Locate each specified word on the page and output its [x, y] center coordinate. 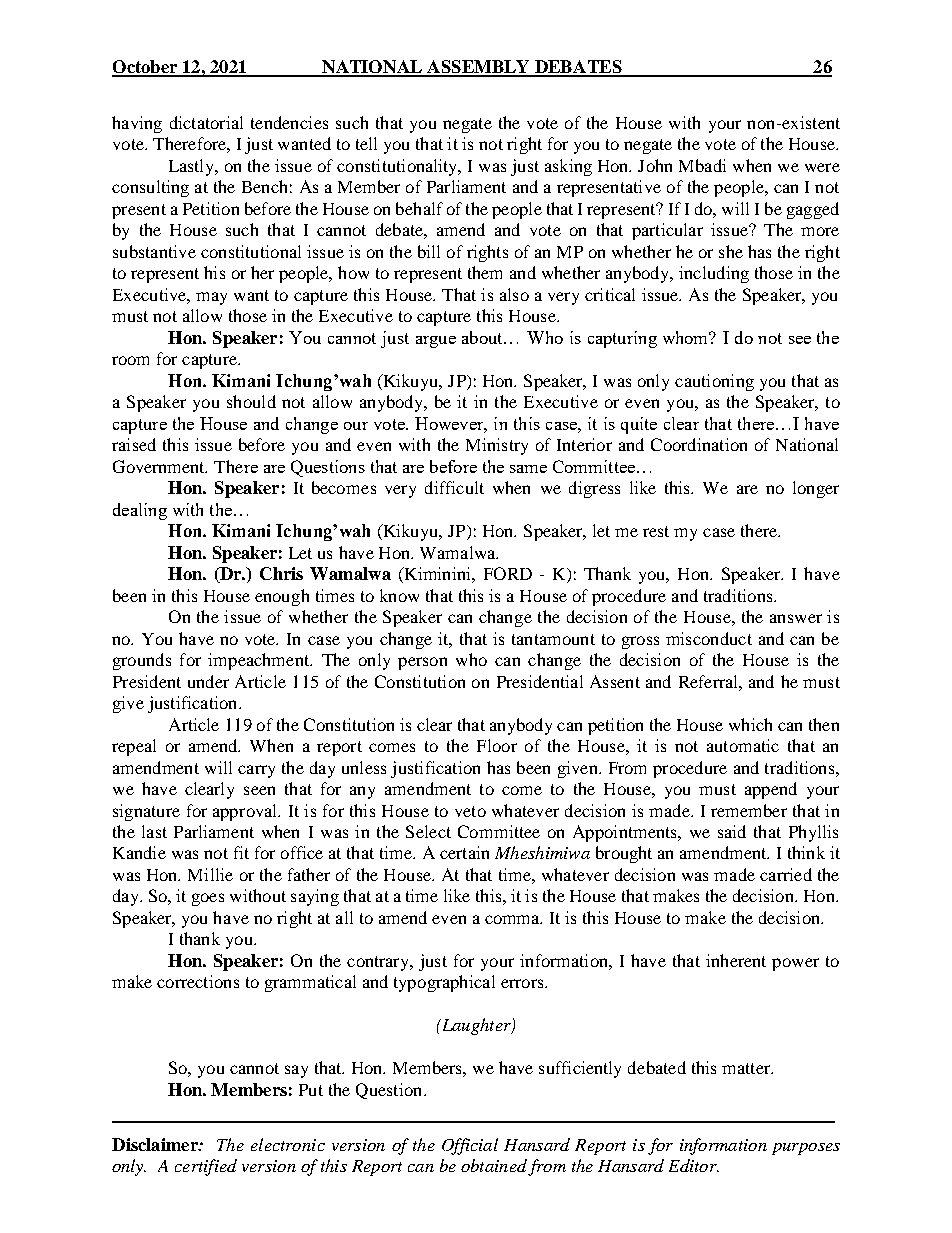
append [771, 790]
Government [160, 466]
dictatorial [206, 122]
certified [206, 1167]
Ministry [497, 446]
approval [246, 812]
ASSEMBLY [478, 68]
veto [470, 811]
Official [470, 1146]
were [822, 167]
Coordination [699, 444]
